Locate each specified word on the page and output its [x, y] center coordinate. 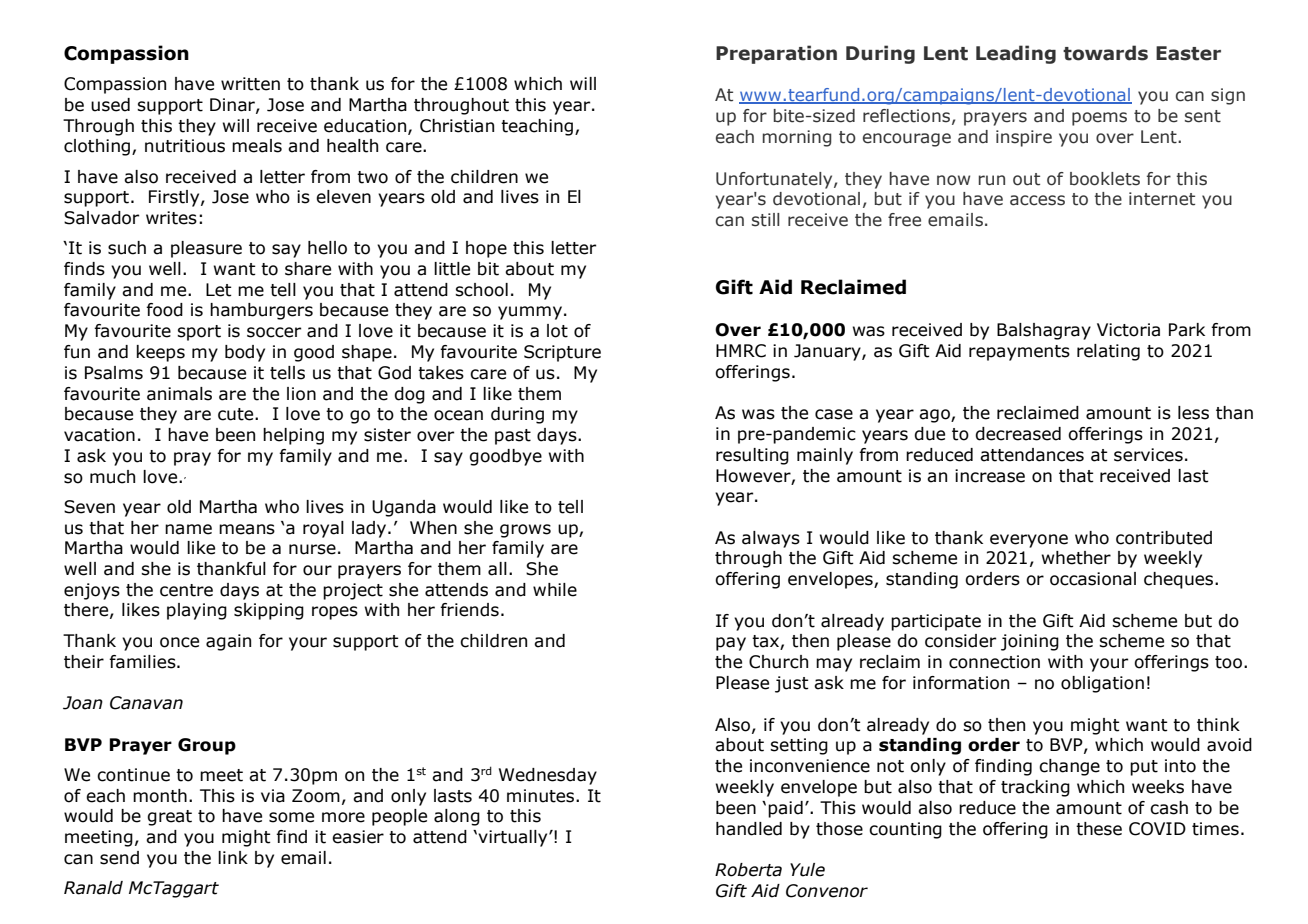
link [233, 857]
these [1099, 829]
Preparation [776, 54]
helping [293, 436]
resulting [752, 456]
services [1148, 455]
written [250, 84]
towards [1105, 53]
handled [749, 829]
